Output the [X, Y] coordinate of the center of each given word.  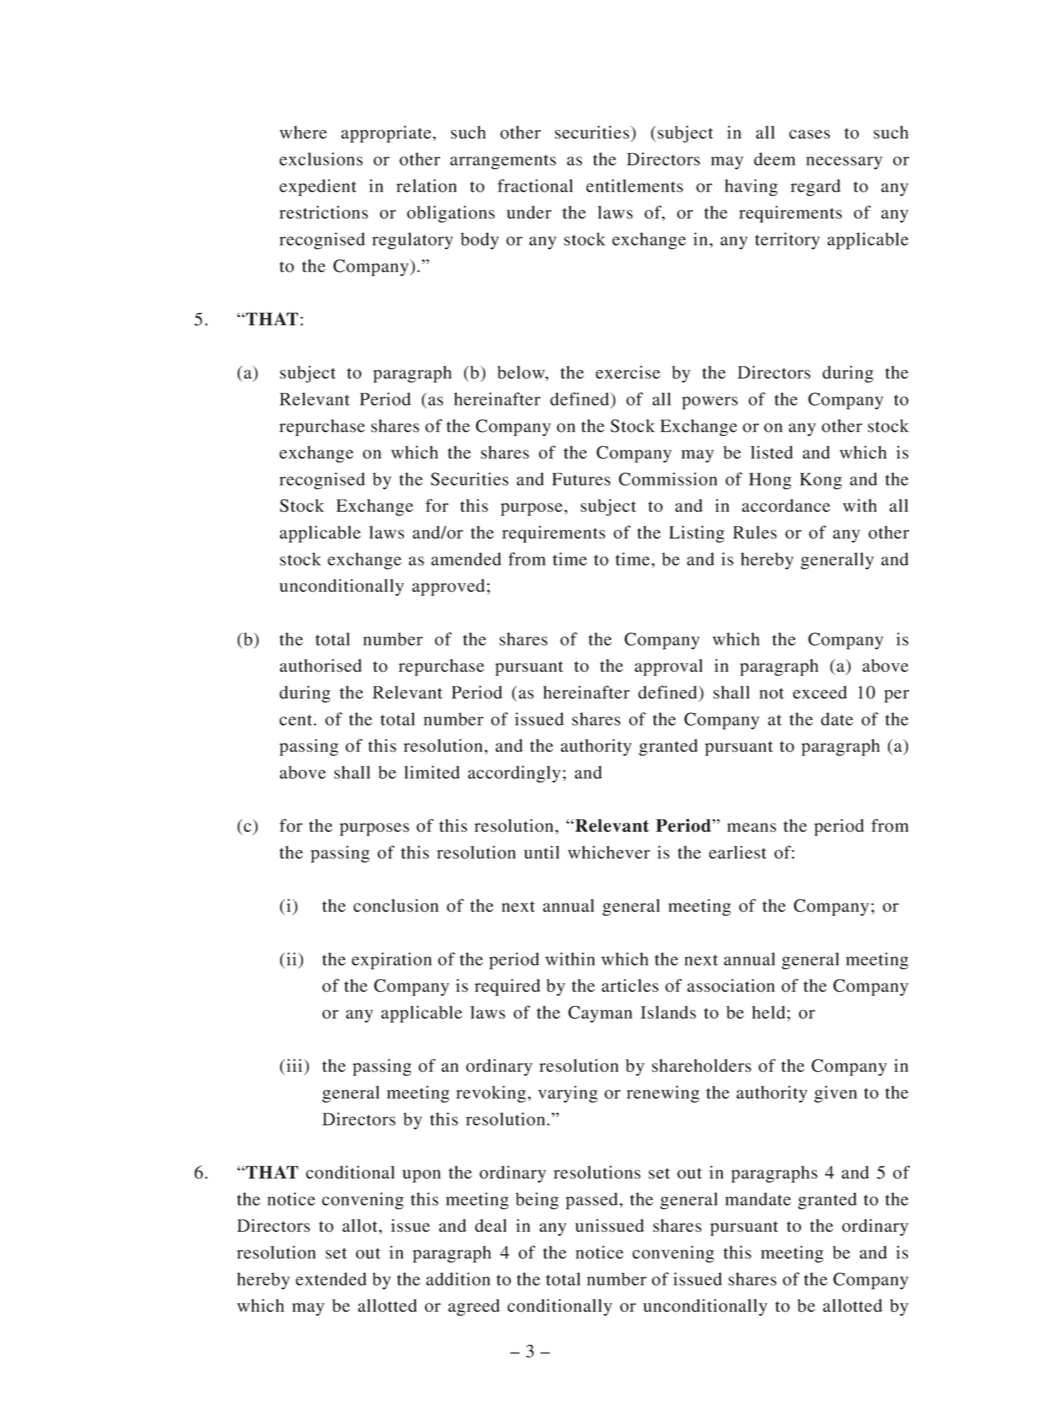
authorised [321, 665]
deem [774, 159]
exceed [820, 692]
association [731, 985]
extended [331, 1279]
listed [772, 452]
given [835, 1094]
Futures [581, 479]
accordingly [514, 774]
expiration [392, 961]
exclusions [321, 159]
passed [593, 1201]
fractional [535, 186]
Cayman [600, 1014]
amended [466, 559]
